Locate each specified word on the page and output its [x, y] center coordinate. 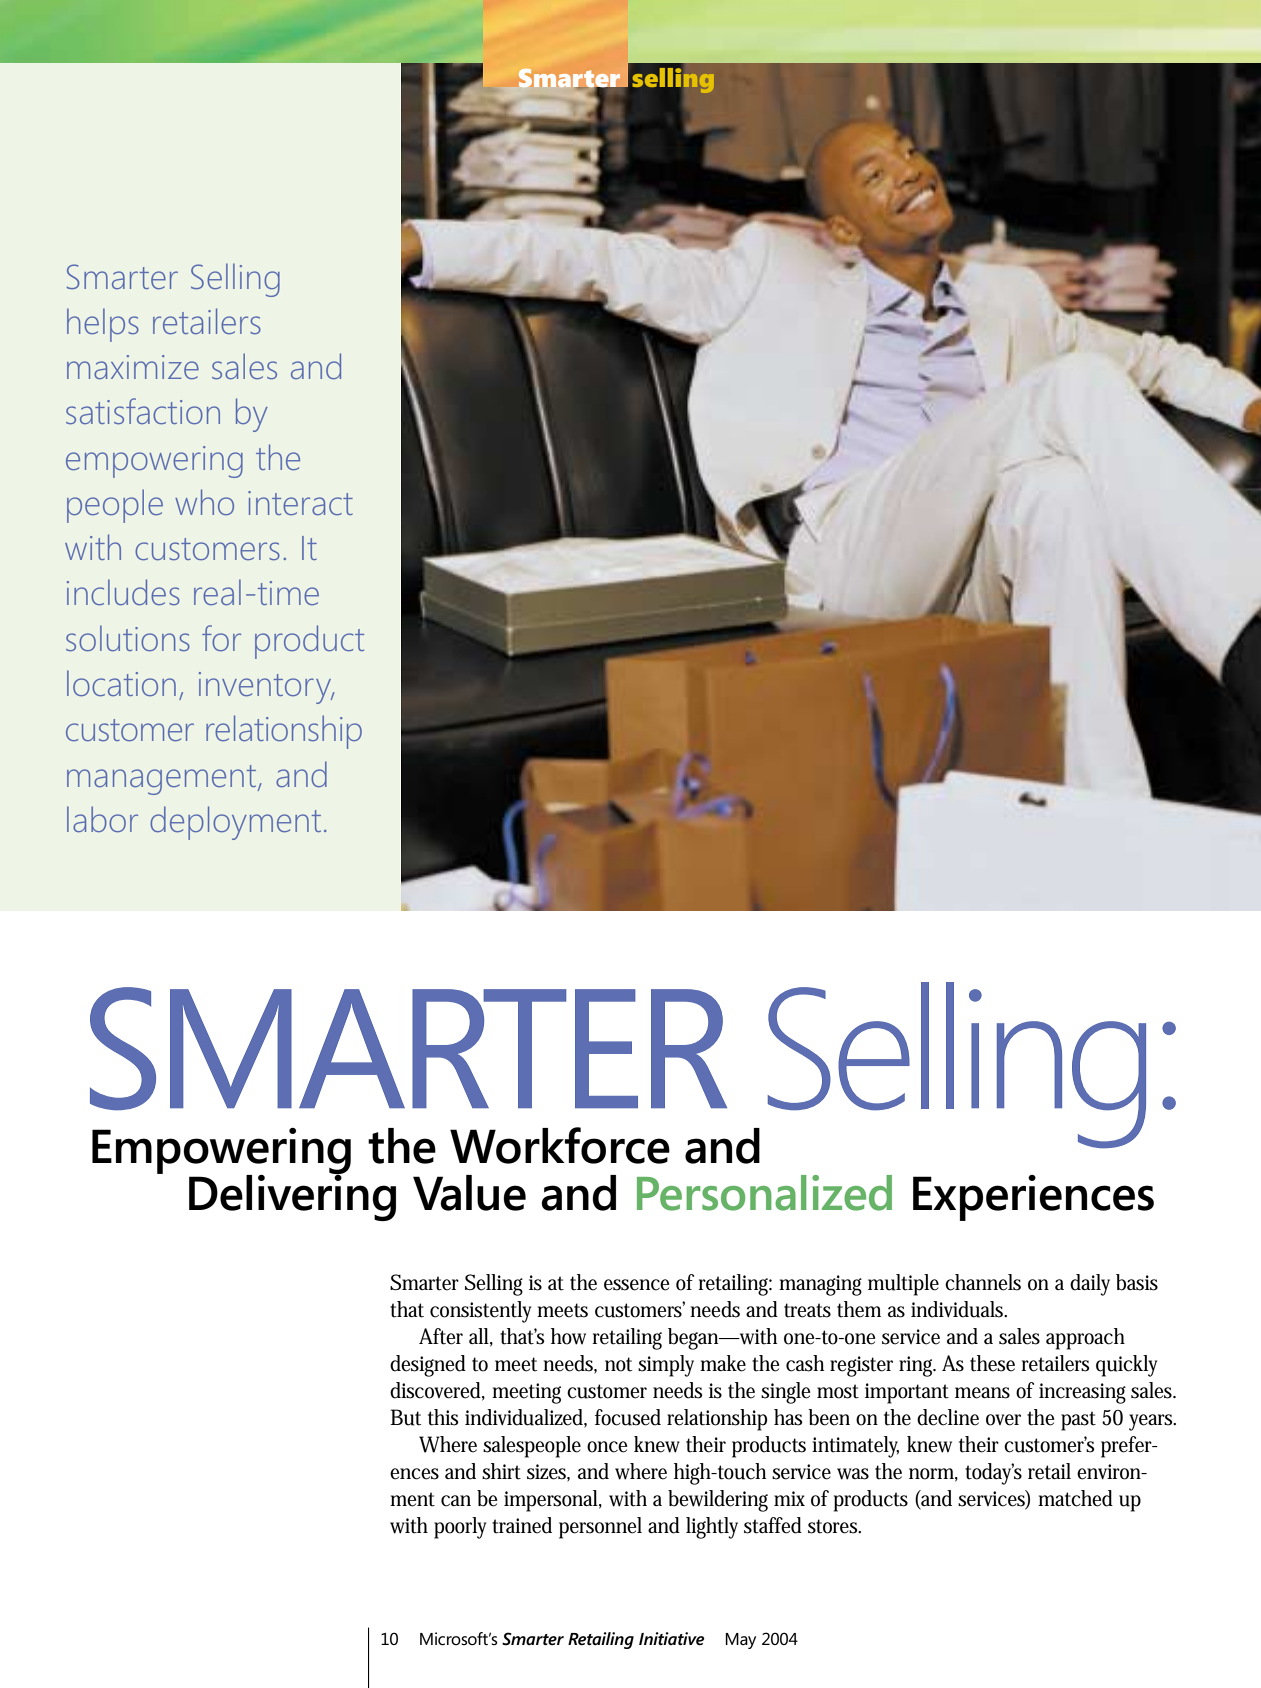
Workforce [560, 1145]
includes [123, 592]
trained [522, 1525]
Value [469, 1193]
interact [300, 503]
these [992, 1363]
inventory [266, 688]
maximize [133, 367]
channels [983, 1282]
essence [637, 1285]
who [204, 502]
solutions [128, 638]
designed [428, 1366]
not [618, 1364]
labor [102, 819]
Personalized [764, 1193]
